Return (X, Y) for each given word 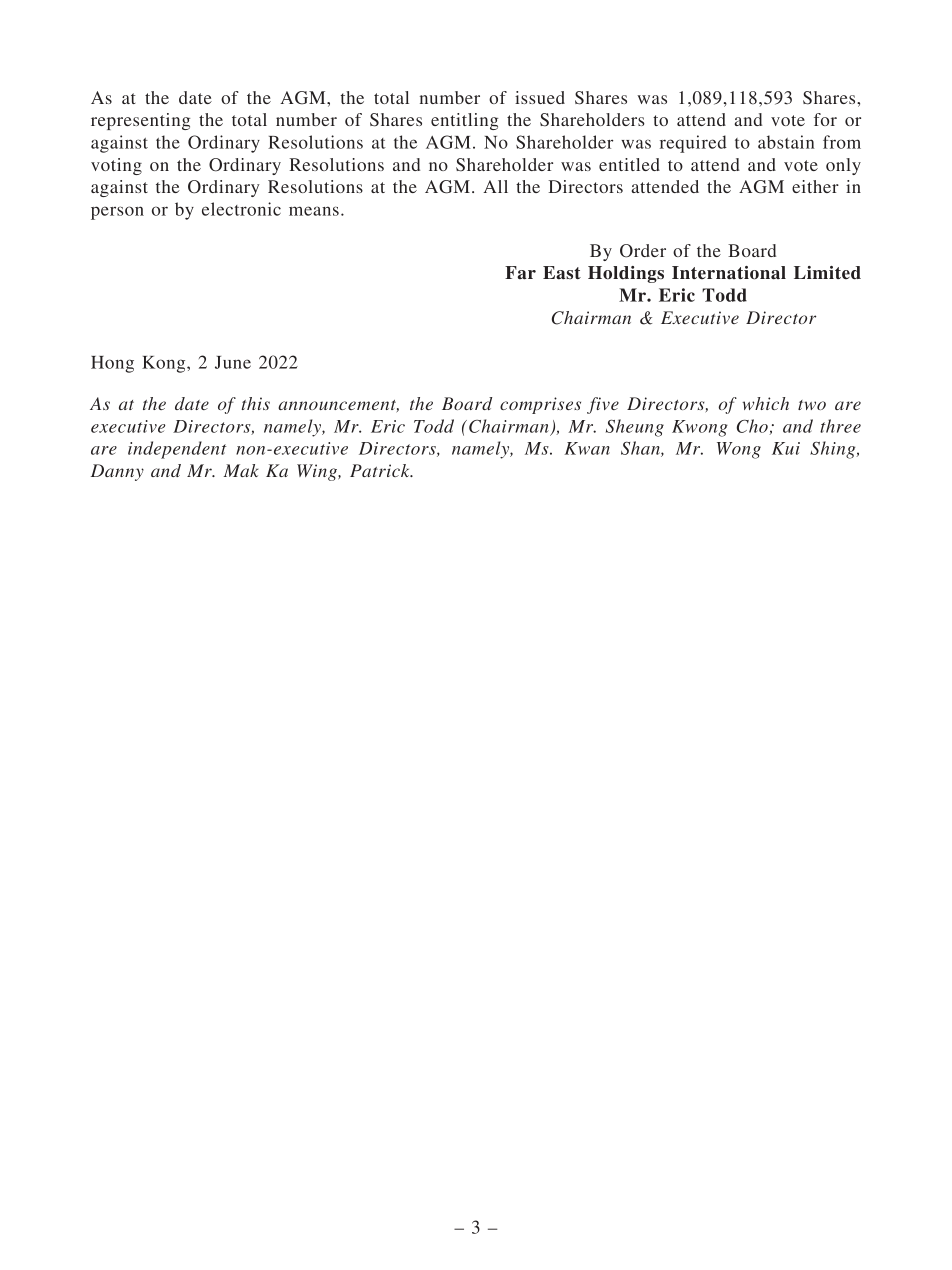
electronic (241, 209)
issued (540, 97)
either (815, 186)
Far (520, 273)
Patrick (381, 470)
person (117, 213)
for (825, 119)
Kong (165, 364)
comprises (540, 405)
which (765, 403)
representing (140, 121)
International (729, 273)
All (495, 186)
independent (177, 450)
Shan (641, 449)
